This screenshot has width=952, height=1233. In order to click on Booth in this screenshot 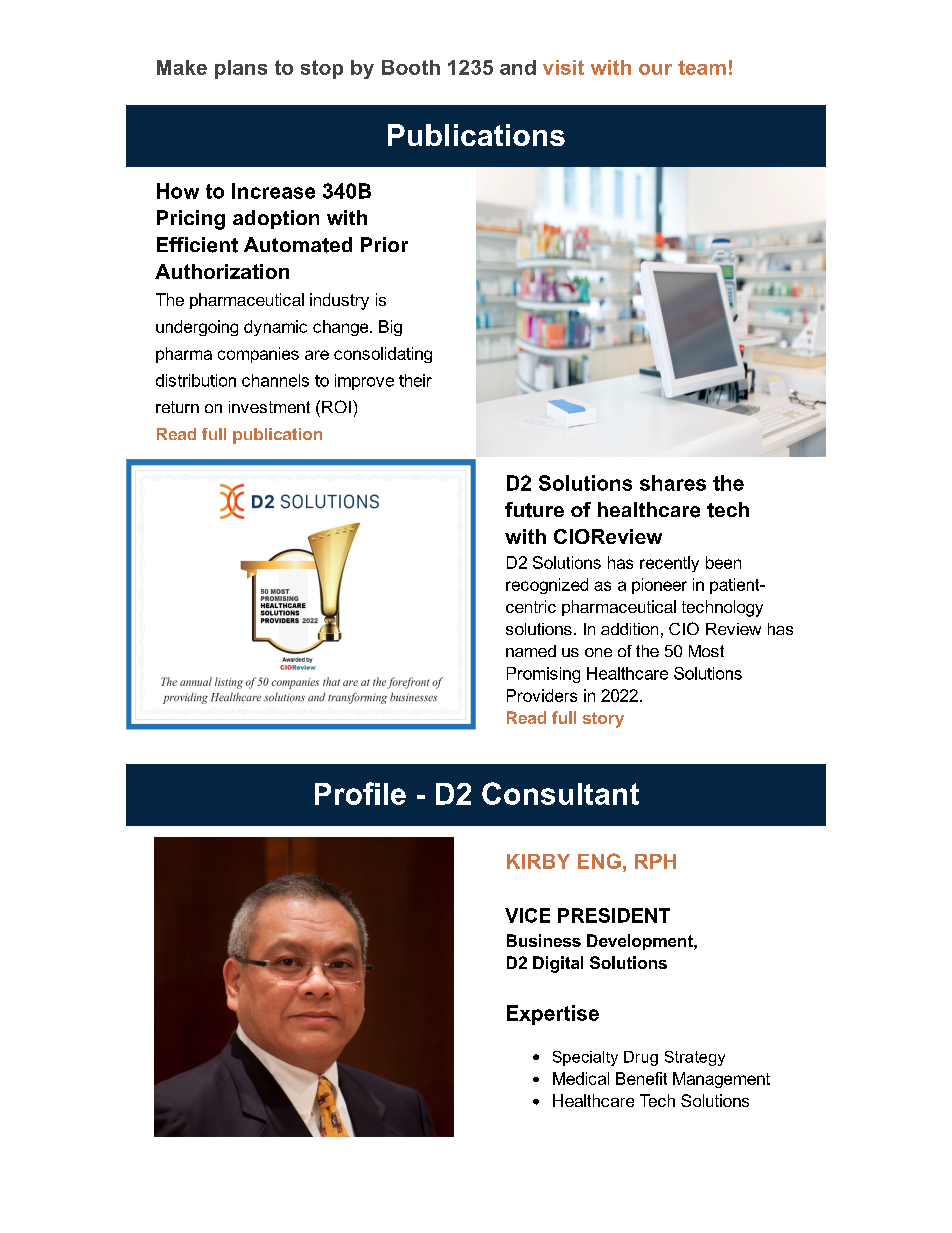, I will do `click(411, 67)`.
